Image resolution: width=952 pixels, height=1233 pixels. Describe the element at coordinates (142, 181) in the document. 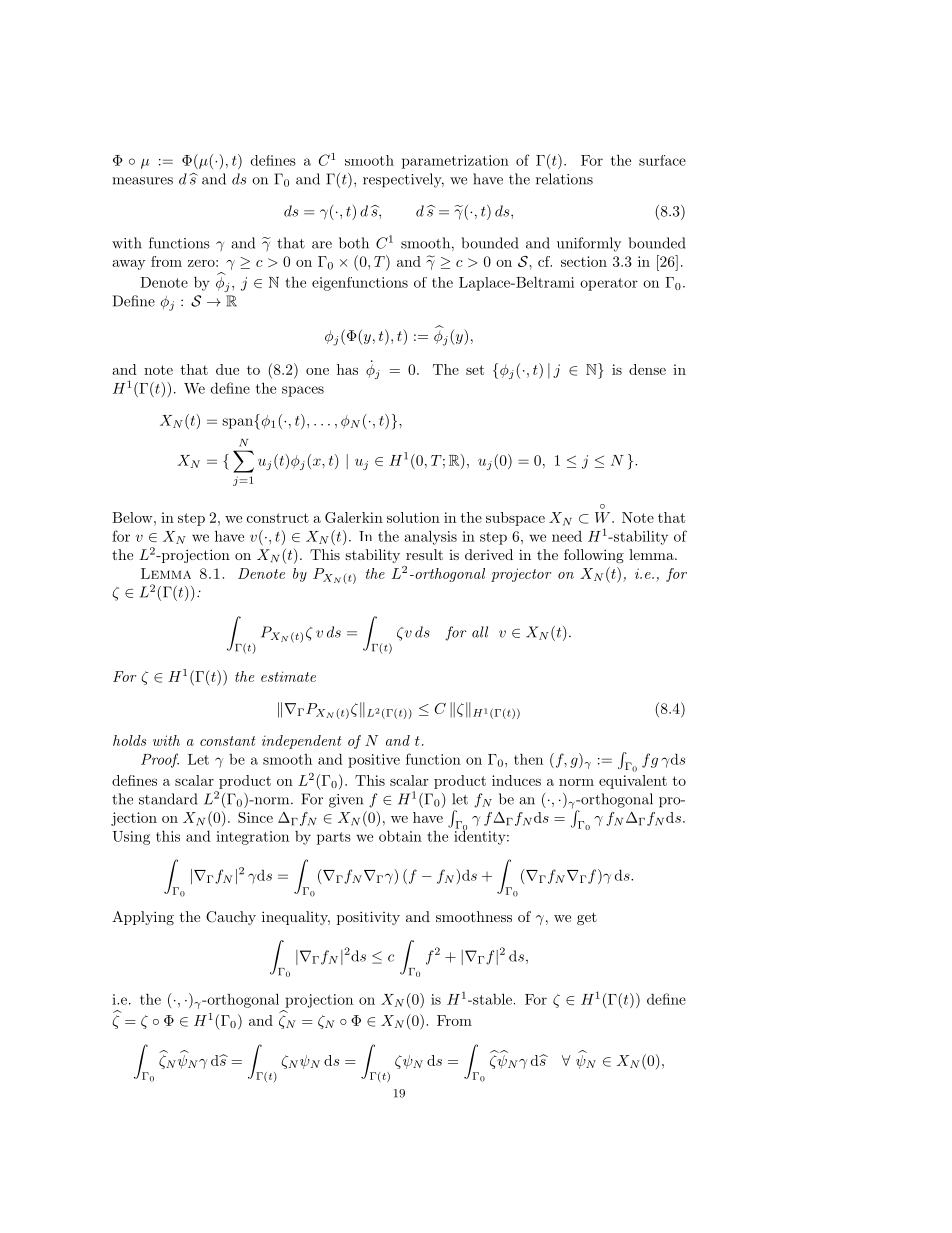

I see `measures` at that location.
